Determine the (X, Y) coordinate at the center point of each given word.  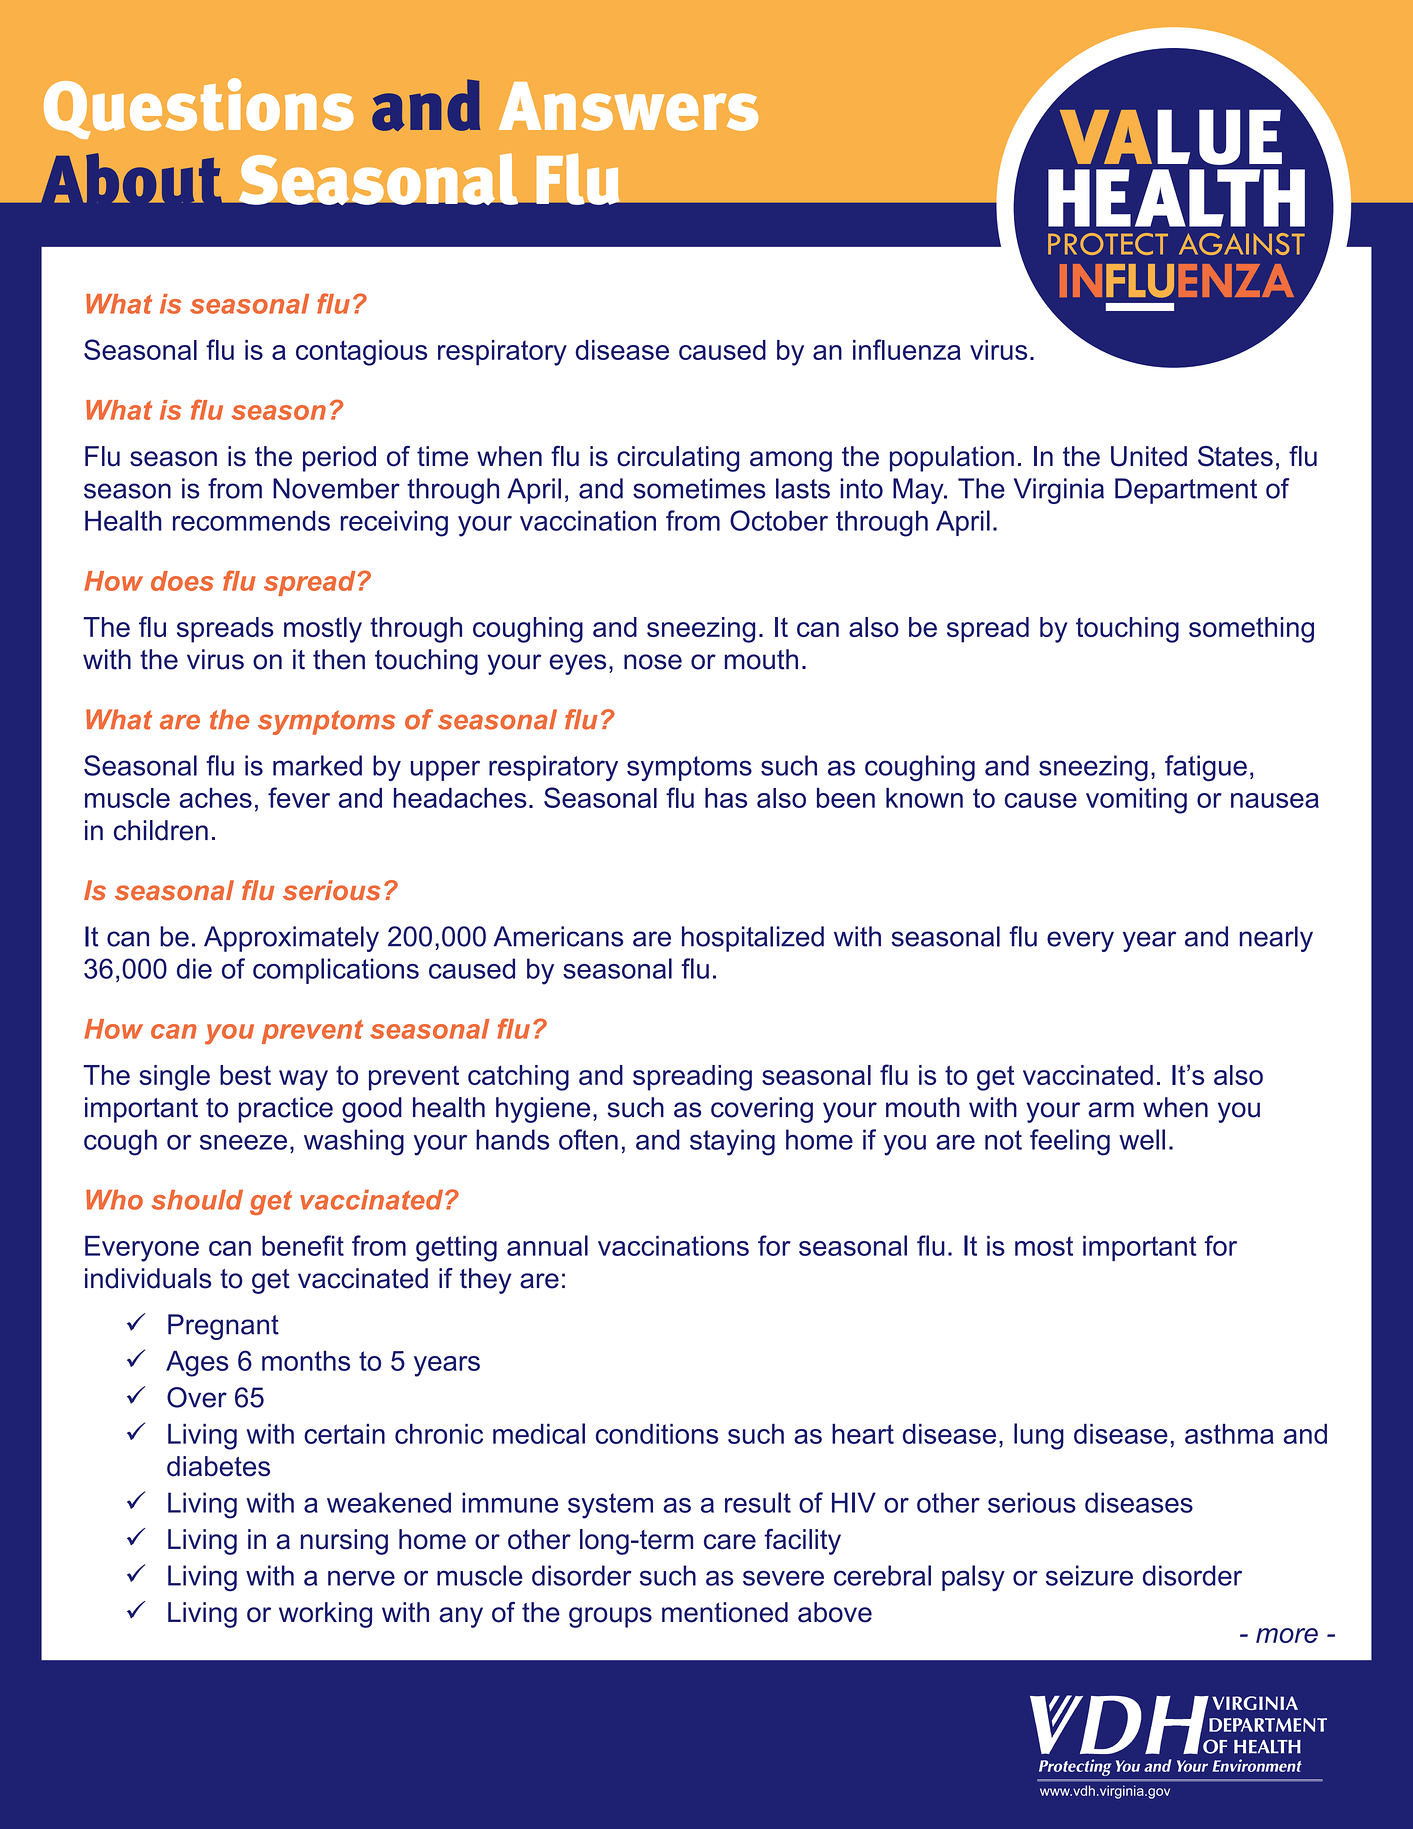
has (726, 798)
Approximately (291, 939)
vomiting (1136, 801)
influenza (907, 349)
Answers (628, 106)
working (325, 1615)
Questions (199, 108)
